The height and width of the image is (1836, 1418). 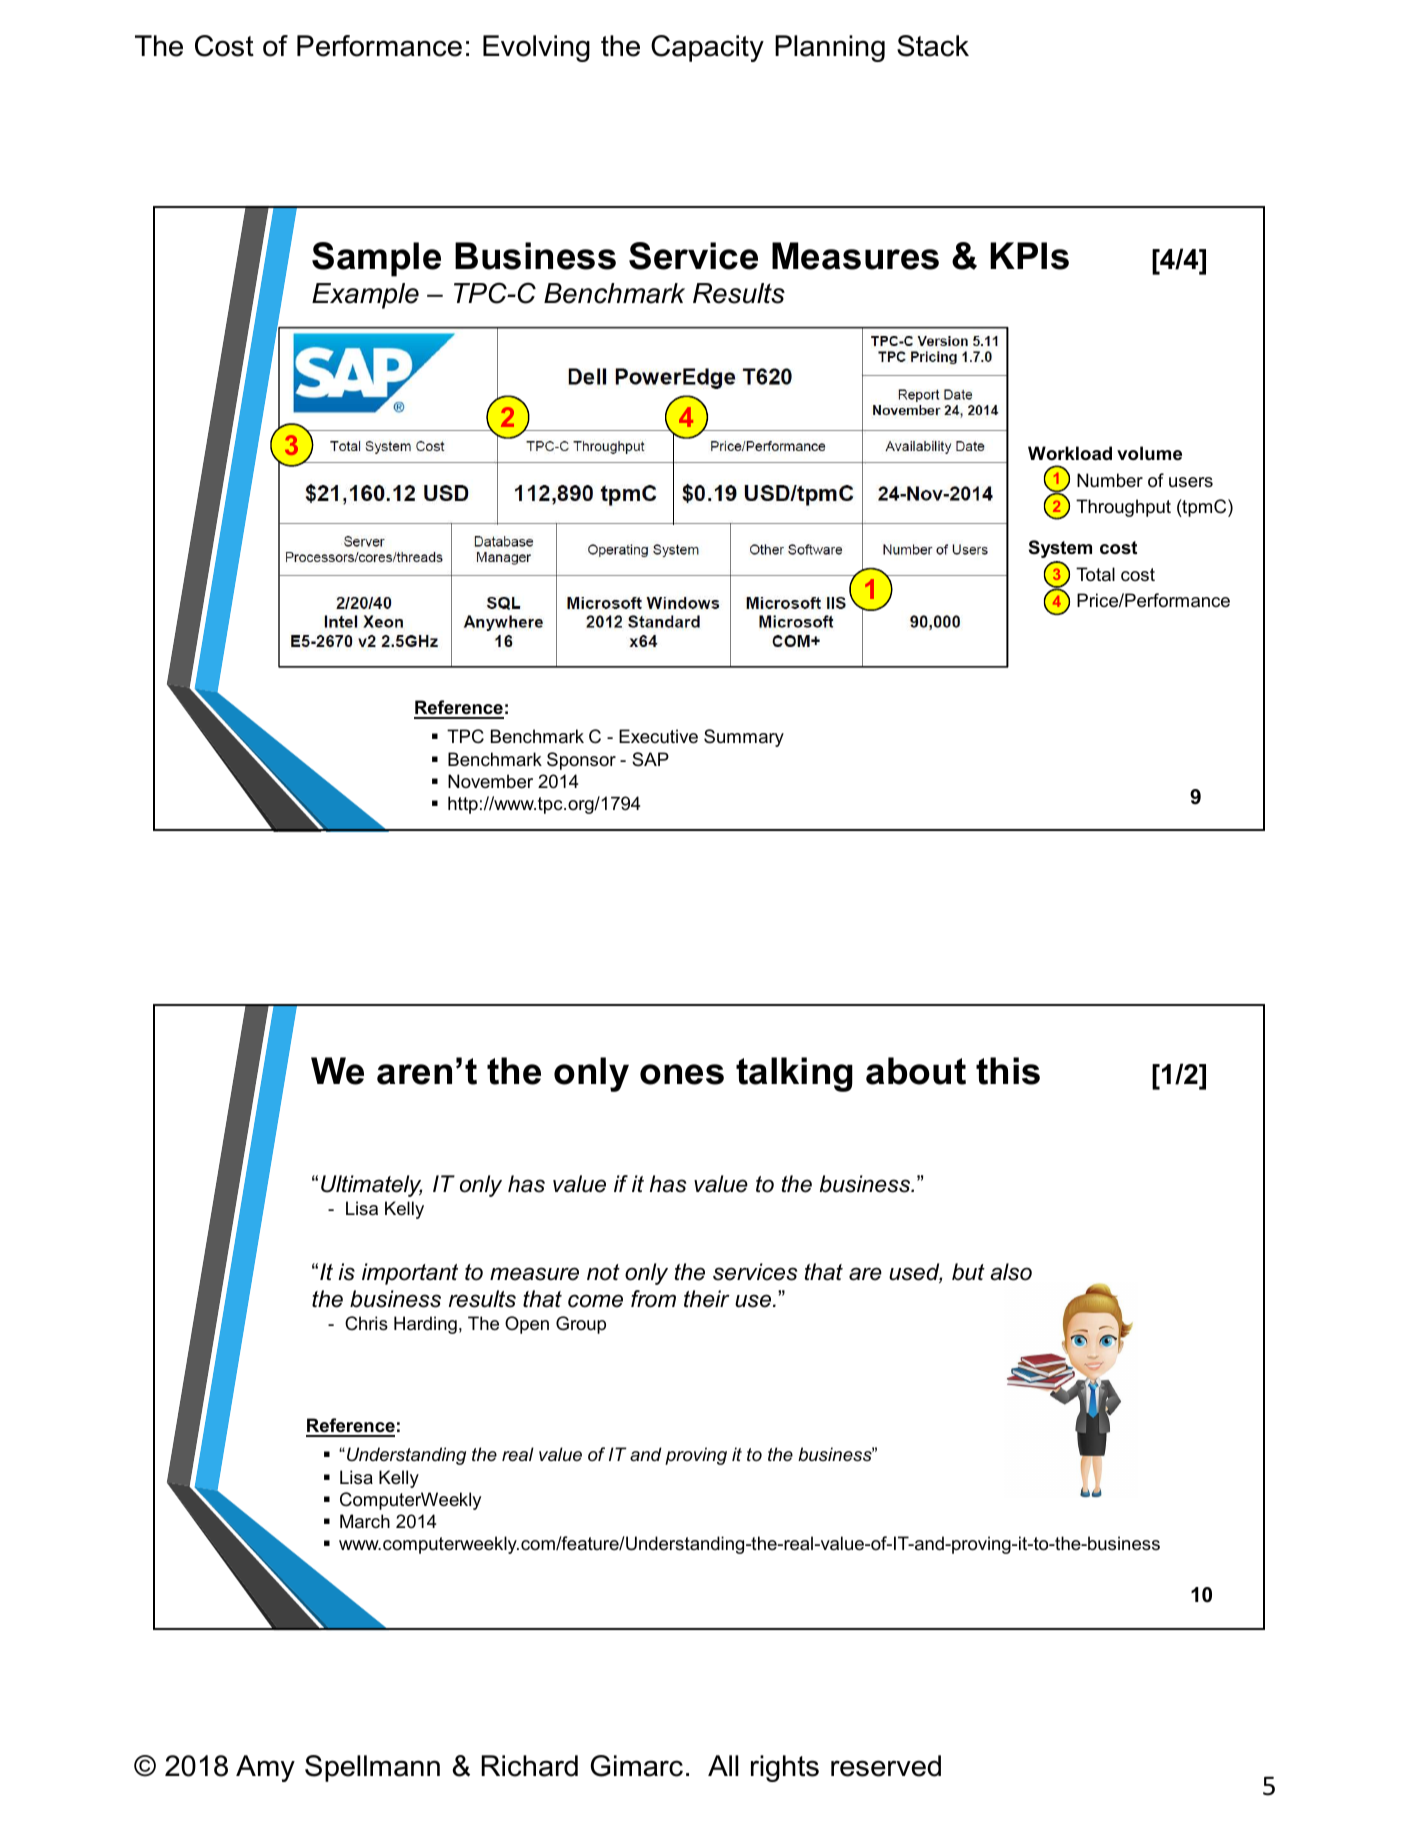 I want to click on All, so click(x=723, y=1765).
